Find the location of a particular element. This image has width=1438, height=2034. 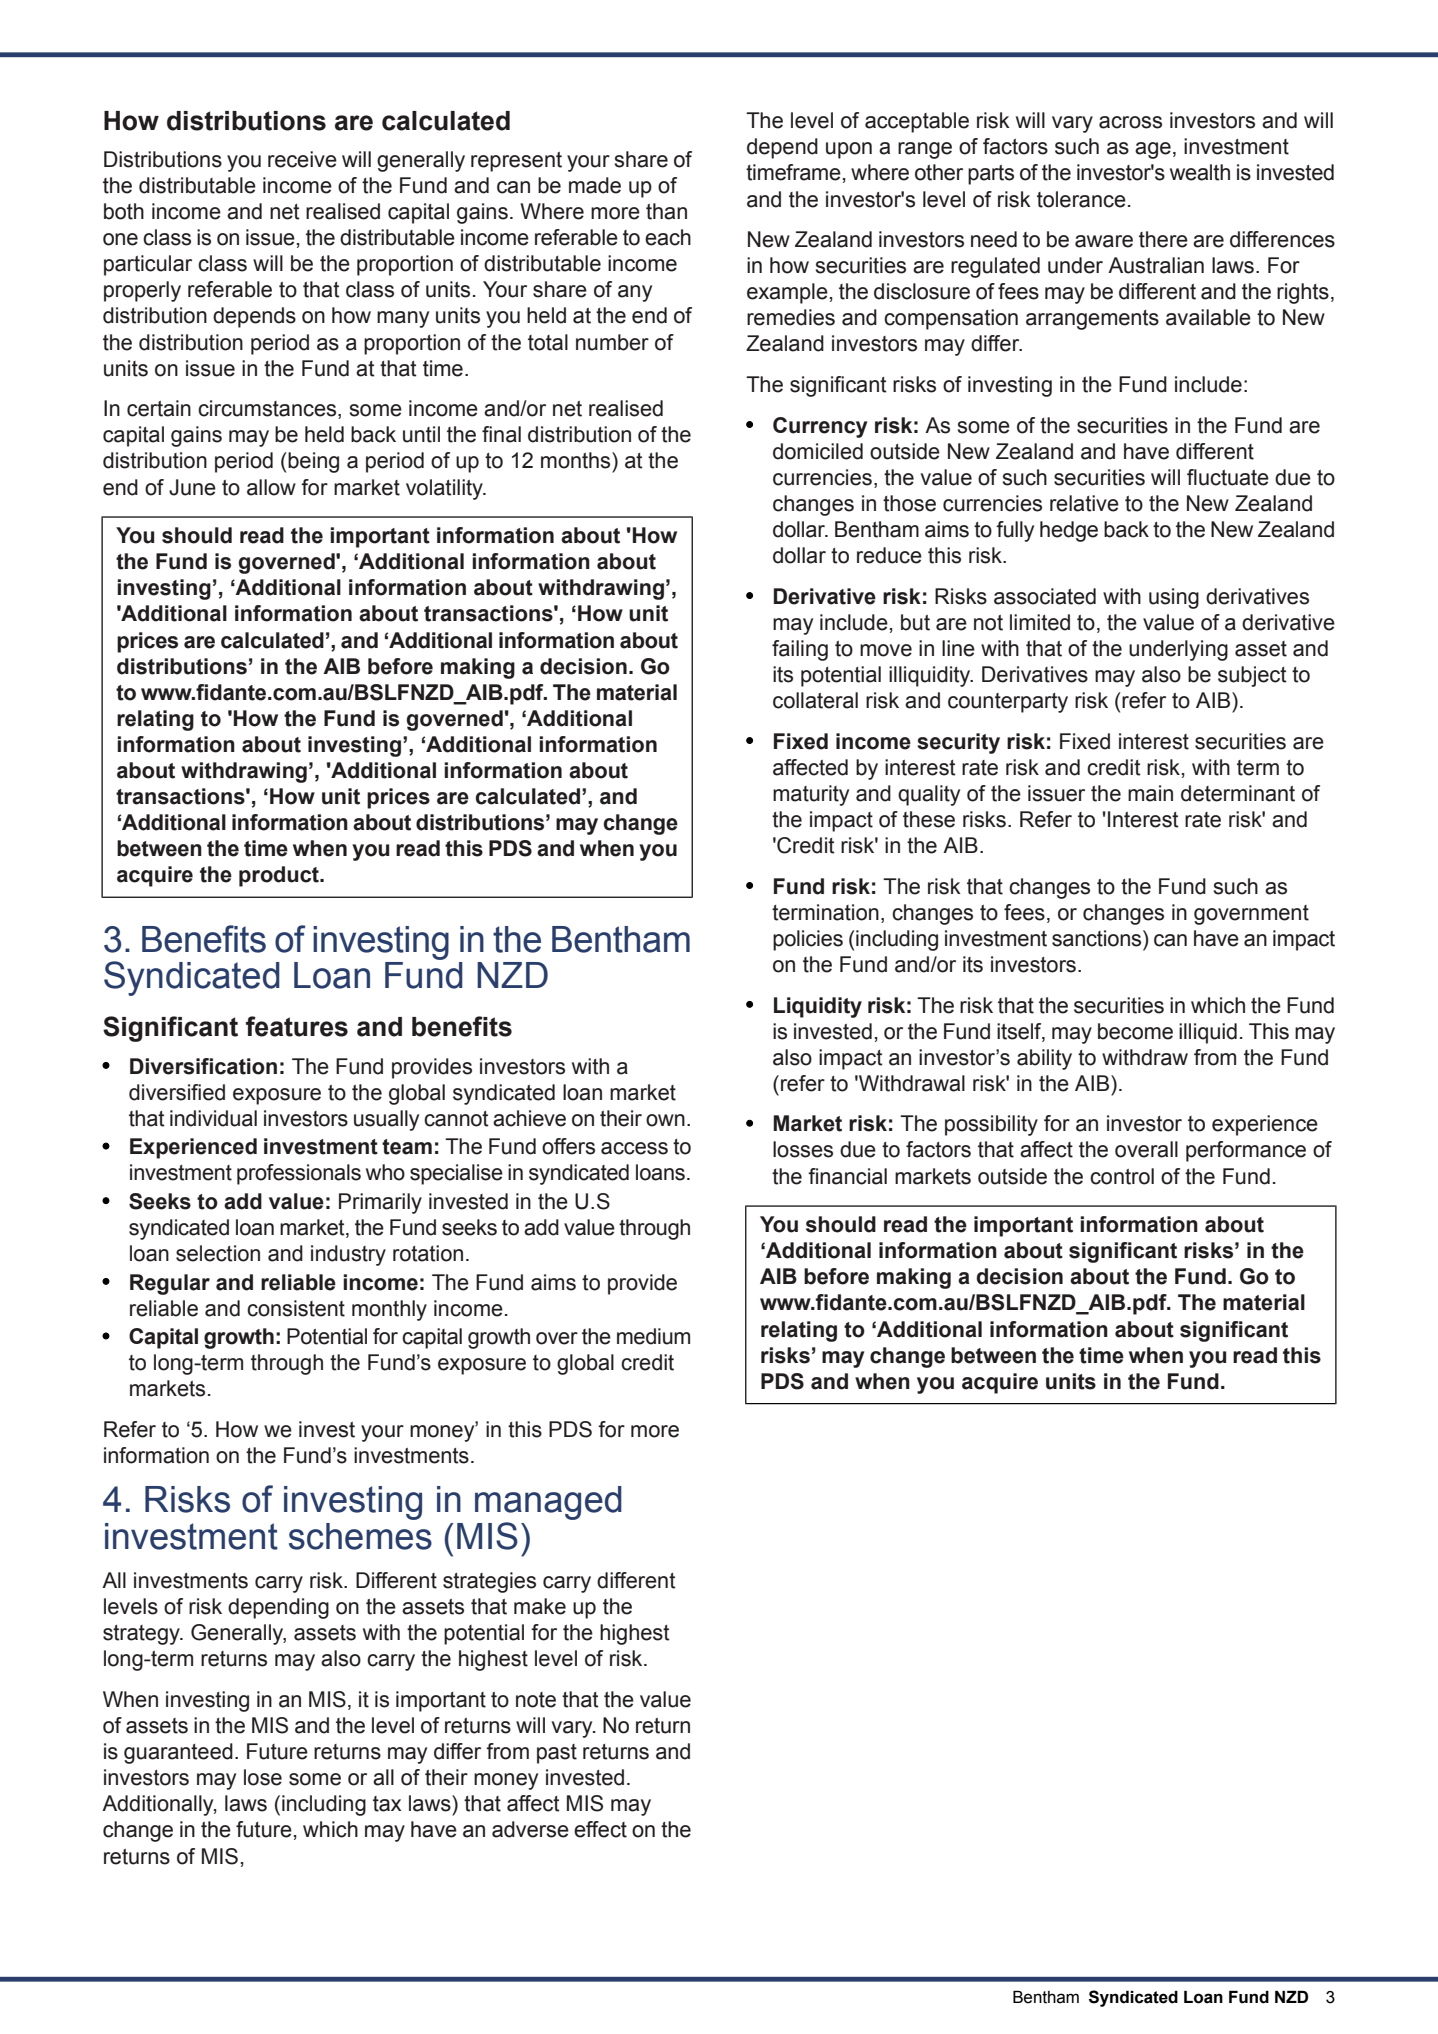

subject is located at coordinates (1252, 676).
